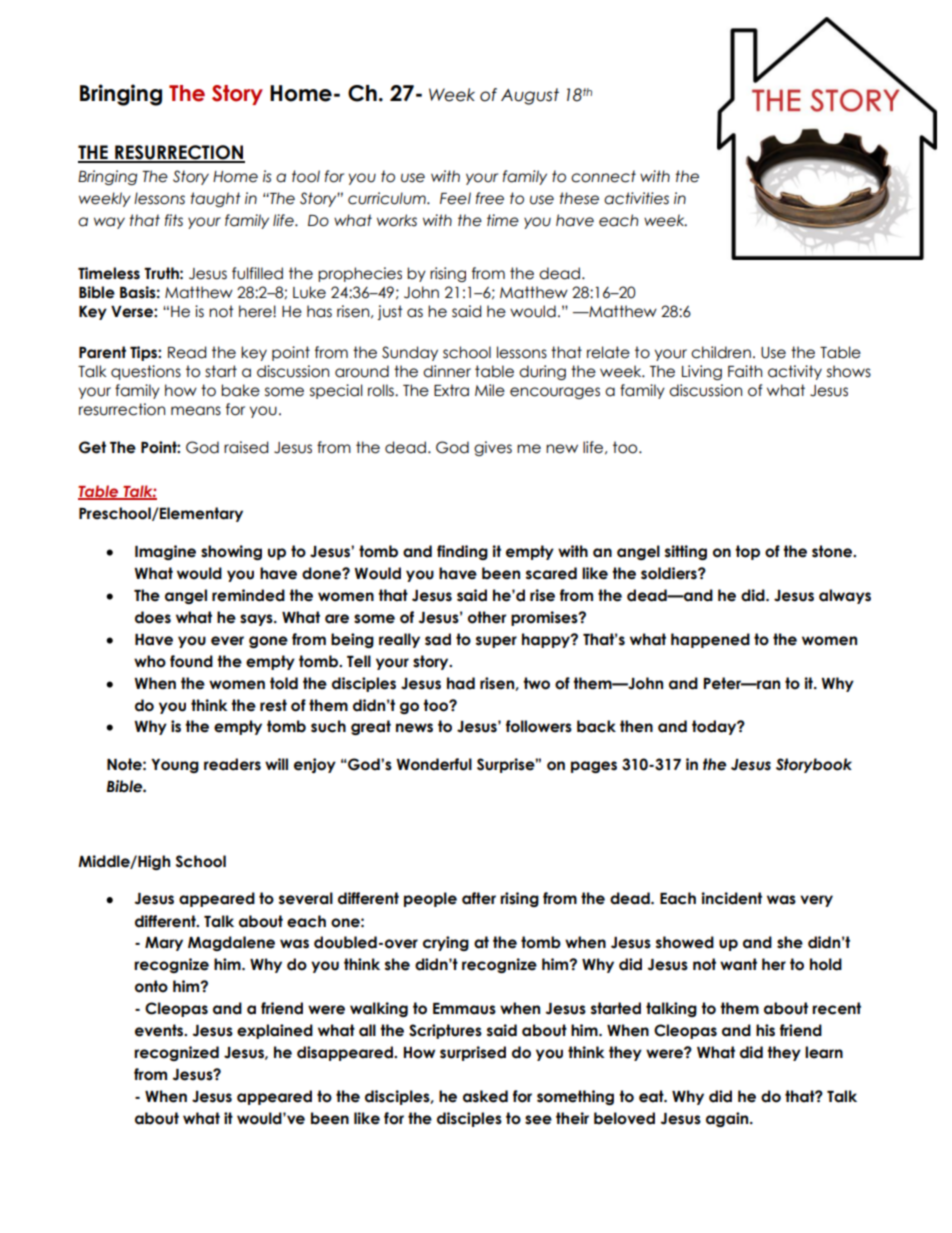 The width and height of the page is (952, 1233). Describe the element at coordinates (710, 640) in the page. I see `happened` at that location.
